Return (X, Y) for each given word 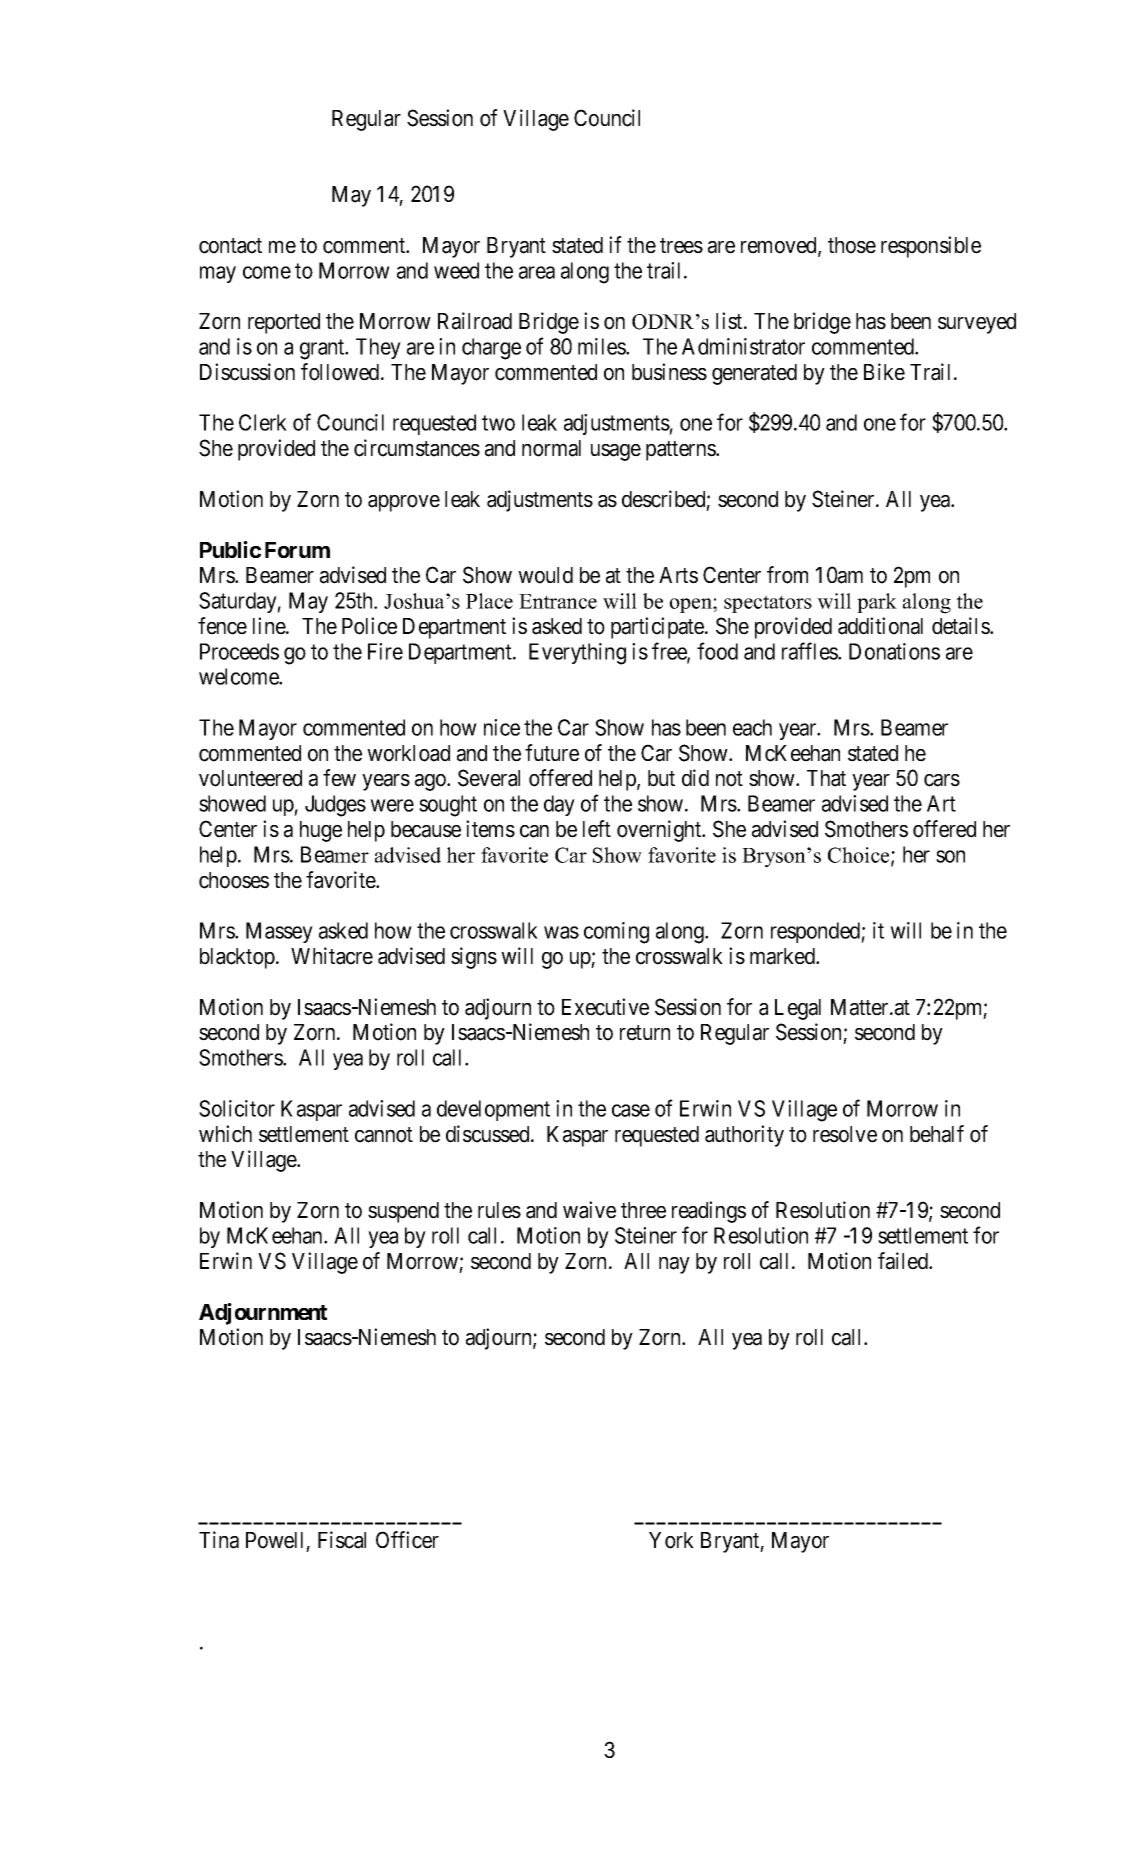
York (671, 1540)
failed (904, 1261)
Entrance (558, 601)
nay (674, 1265)
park (877, 603)
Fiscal (342, 1540)
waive (589, 1210)
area (537, 272)
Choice (860, 856)
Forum (297, 550)
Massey (279, 932)
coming (616, 933)
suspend (403, 1212)
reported (284, 323)
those (852, 245)
